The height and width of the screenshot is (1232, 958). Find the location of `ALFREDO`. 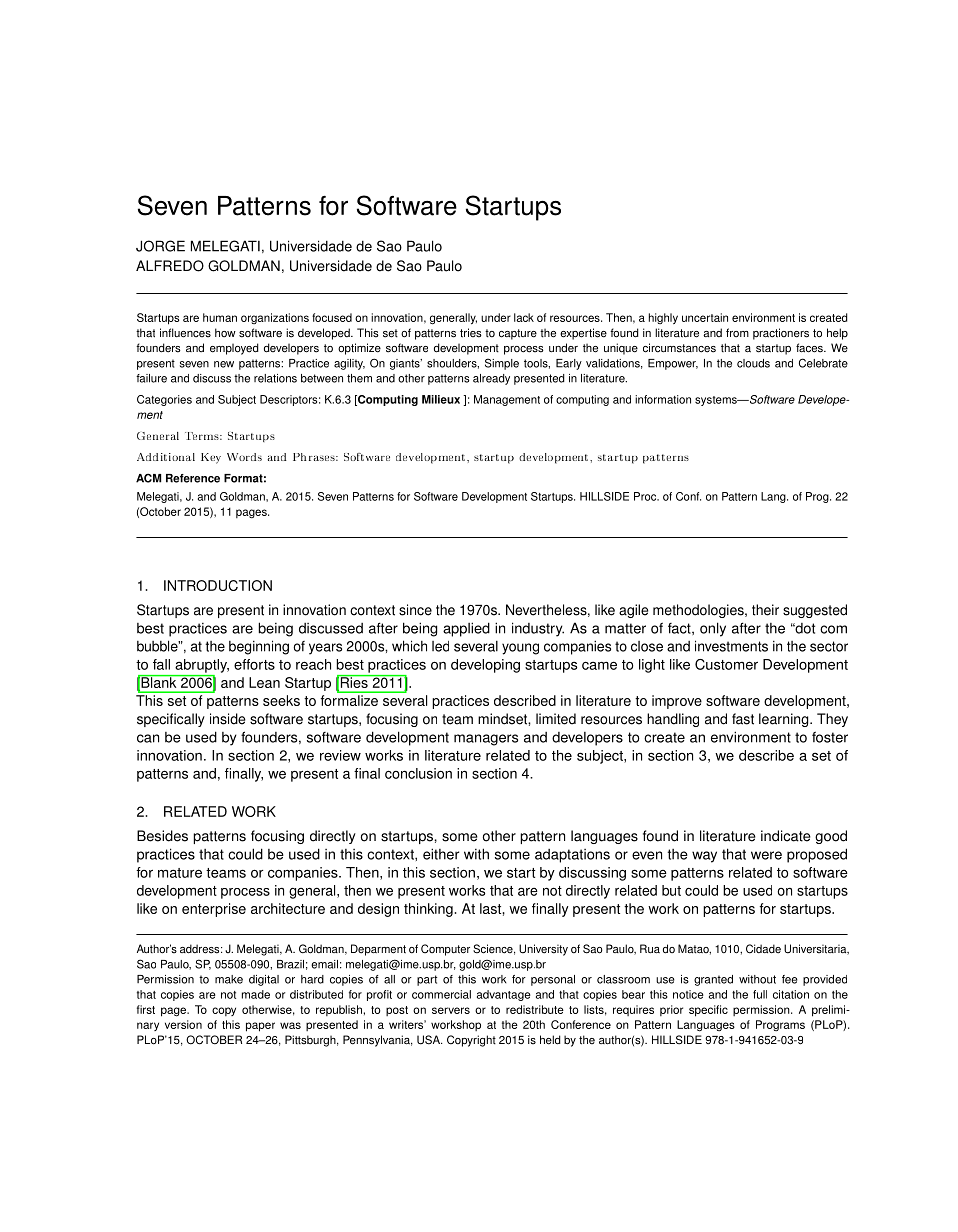

ALFREDO is located at coordinates (170, 266).
